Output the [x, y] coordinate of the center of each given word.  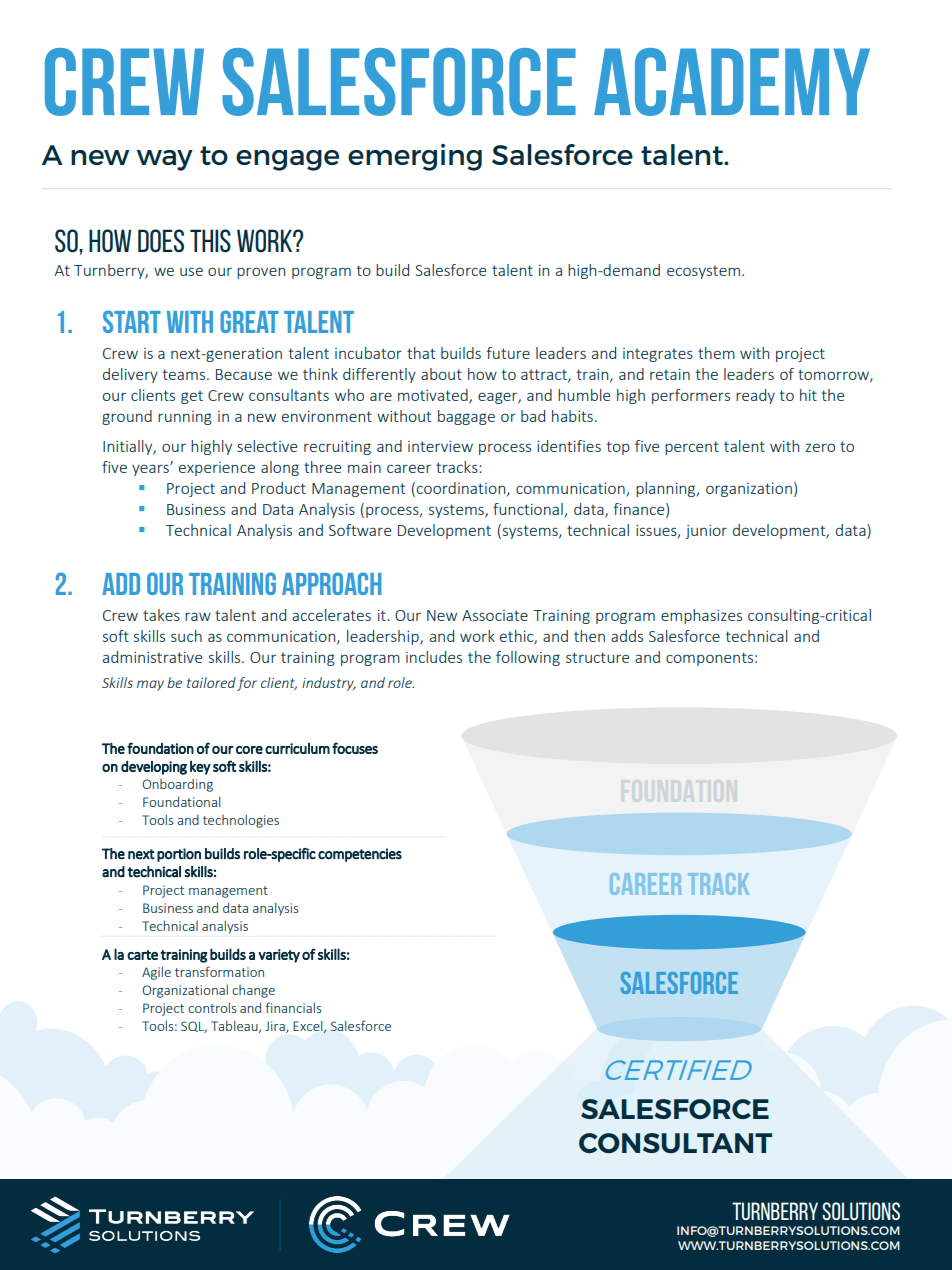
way [165, 160]
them [716, 353]
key [200, 768]
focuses [355, 748]
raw [198, 616]
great [249, 321]
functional [529, 510]
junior [706, 532]
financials [293, 1007]
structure [597, 657]
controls [212, 1007]
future [508, 353]
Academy [732, 82]
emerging [415, 157]
